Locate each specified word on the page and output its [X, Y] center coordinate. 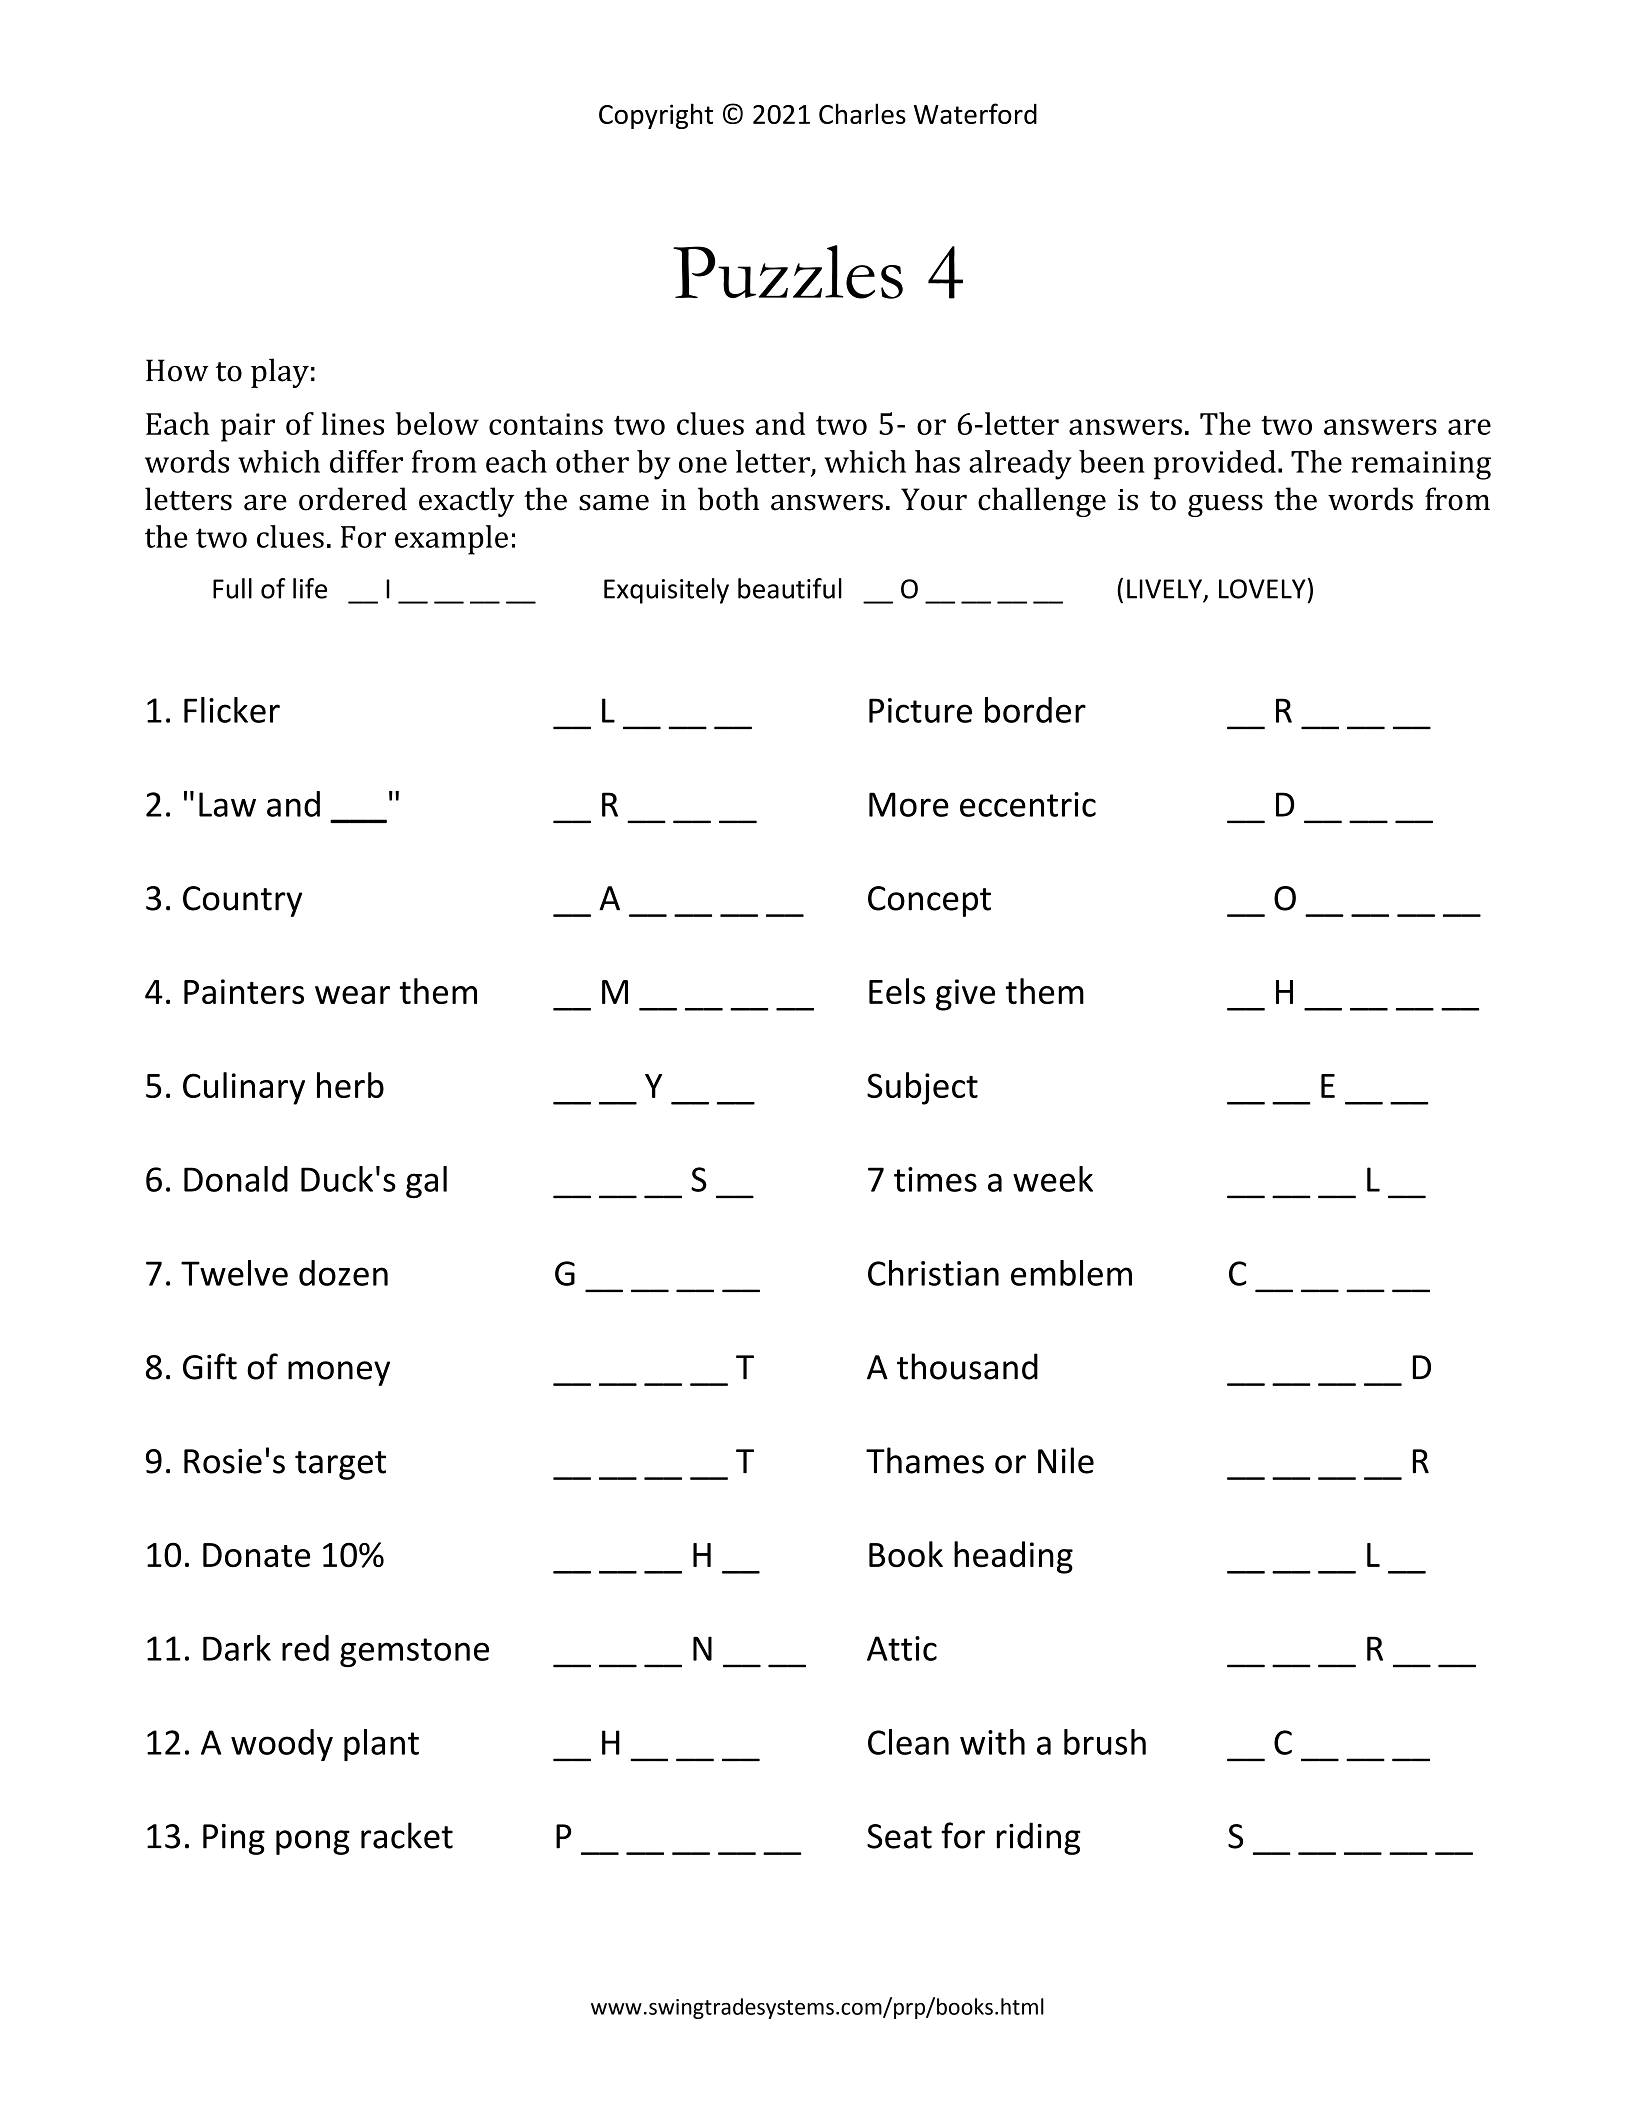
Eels [897, 991]
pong [313, 1842]
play [280, 373]
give [965, 995]
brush [1105, 1742]
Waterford [975, 113]
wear [352, 995]
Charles [862, 113]
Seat [899, 1836]
